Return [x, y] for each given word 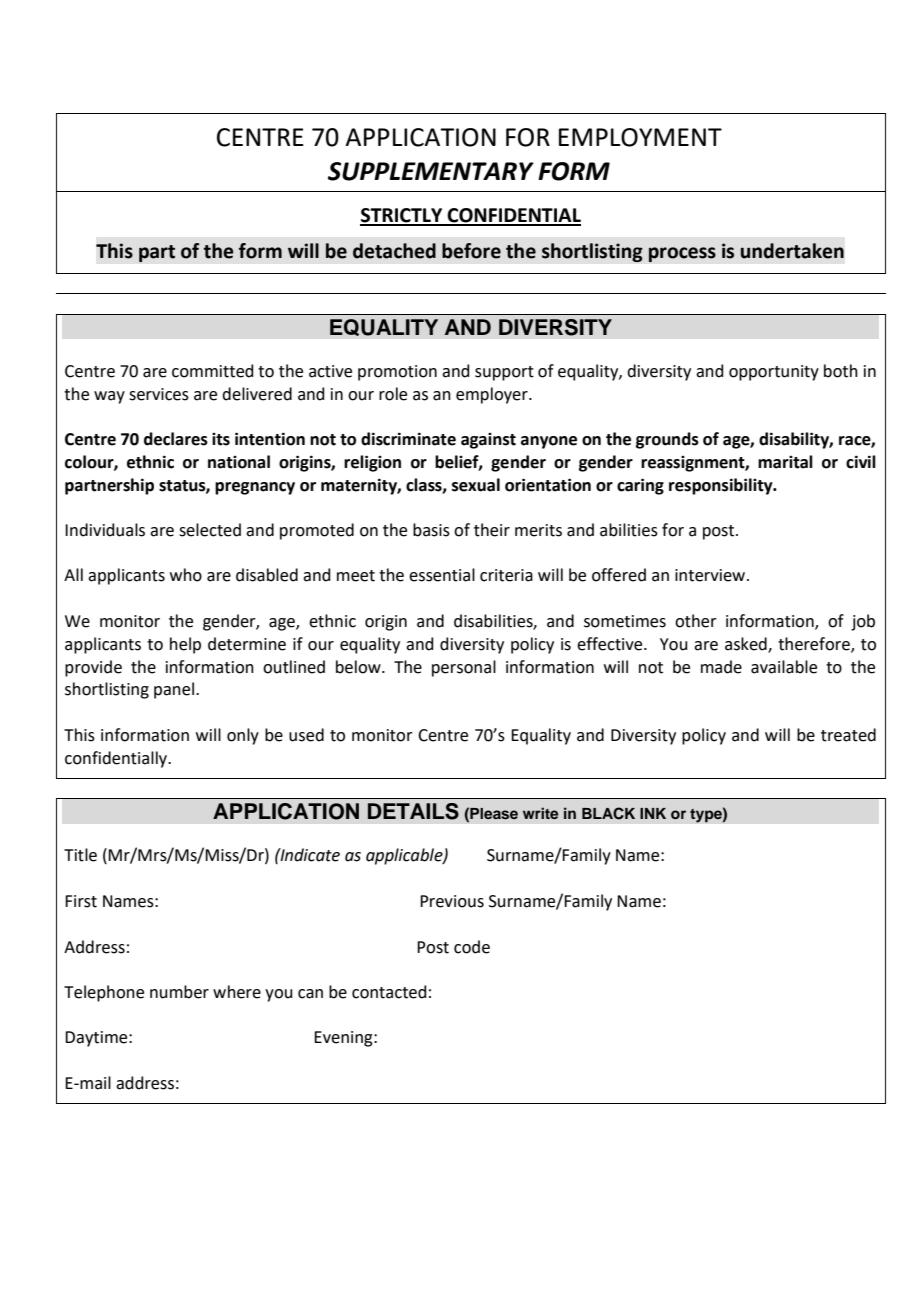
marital [785, 462]
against [488, 441]
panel [174, 690]
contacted [389, 992]
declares [176, 439]
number [179, 992]
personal [464, 668]
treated [848, 735]
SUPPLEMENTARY [431, 171]
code [472, 947]
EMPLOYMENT [640, 137]
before [471, 251]
